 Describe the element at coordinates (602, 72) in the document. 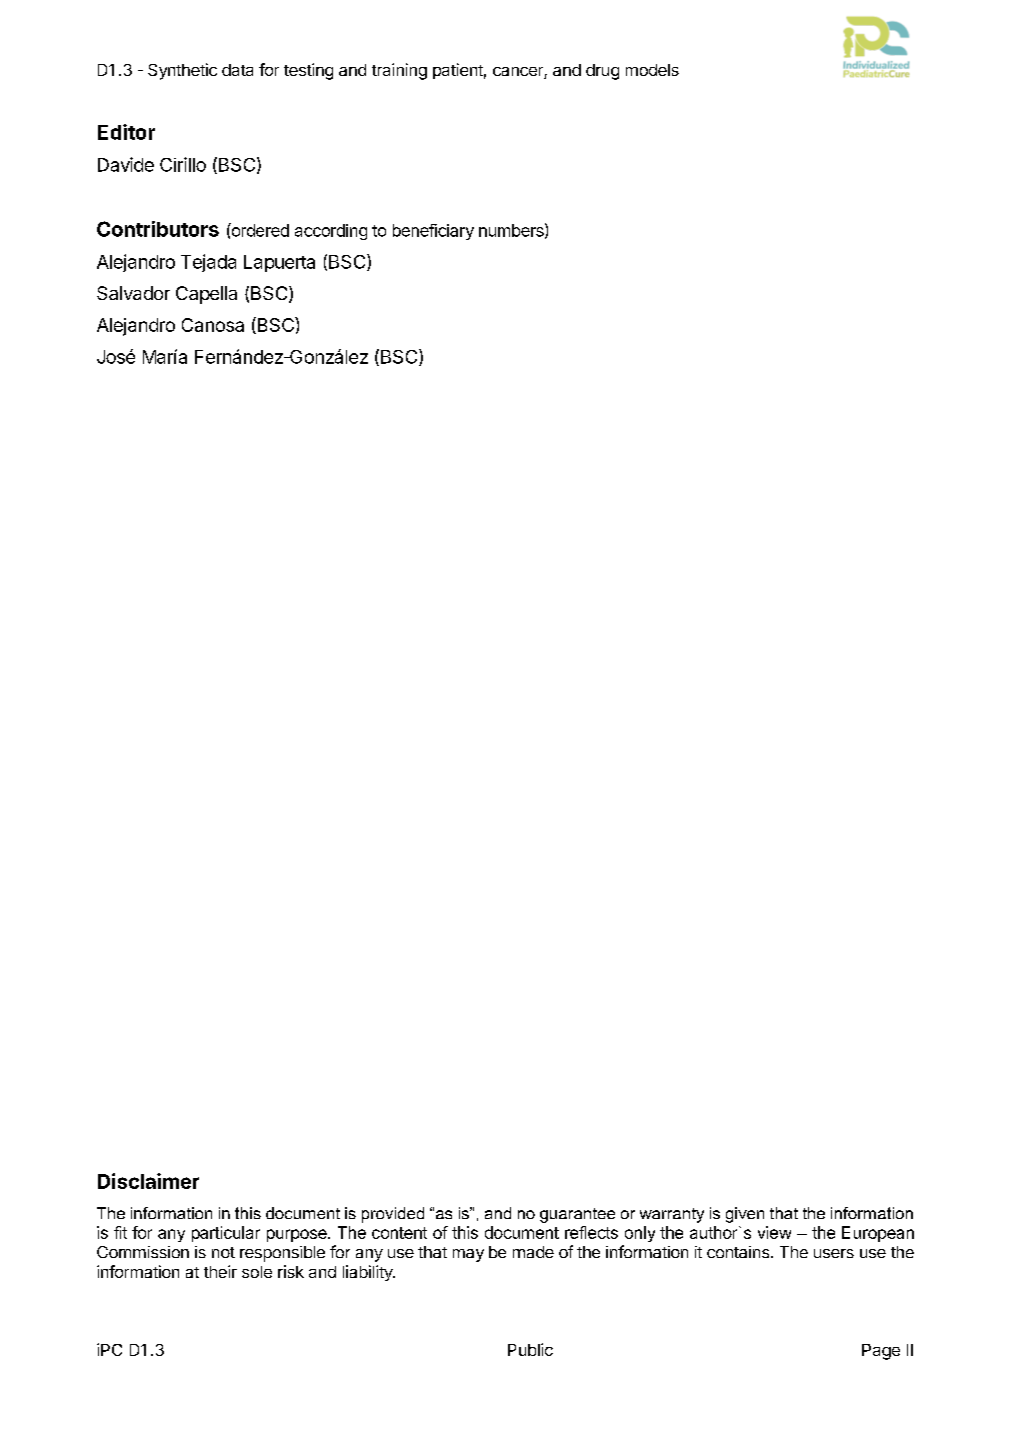

I see `drug` at that location.
